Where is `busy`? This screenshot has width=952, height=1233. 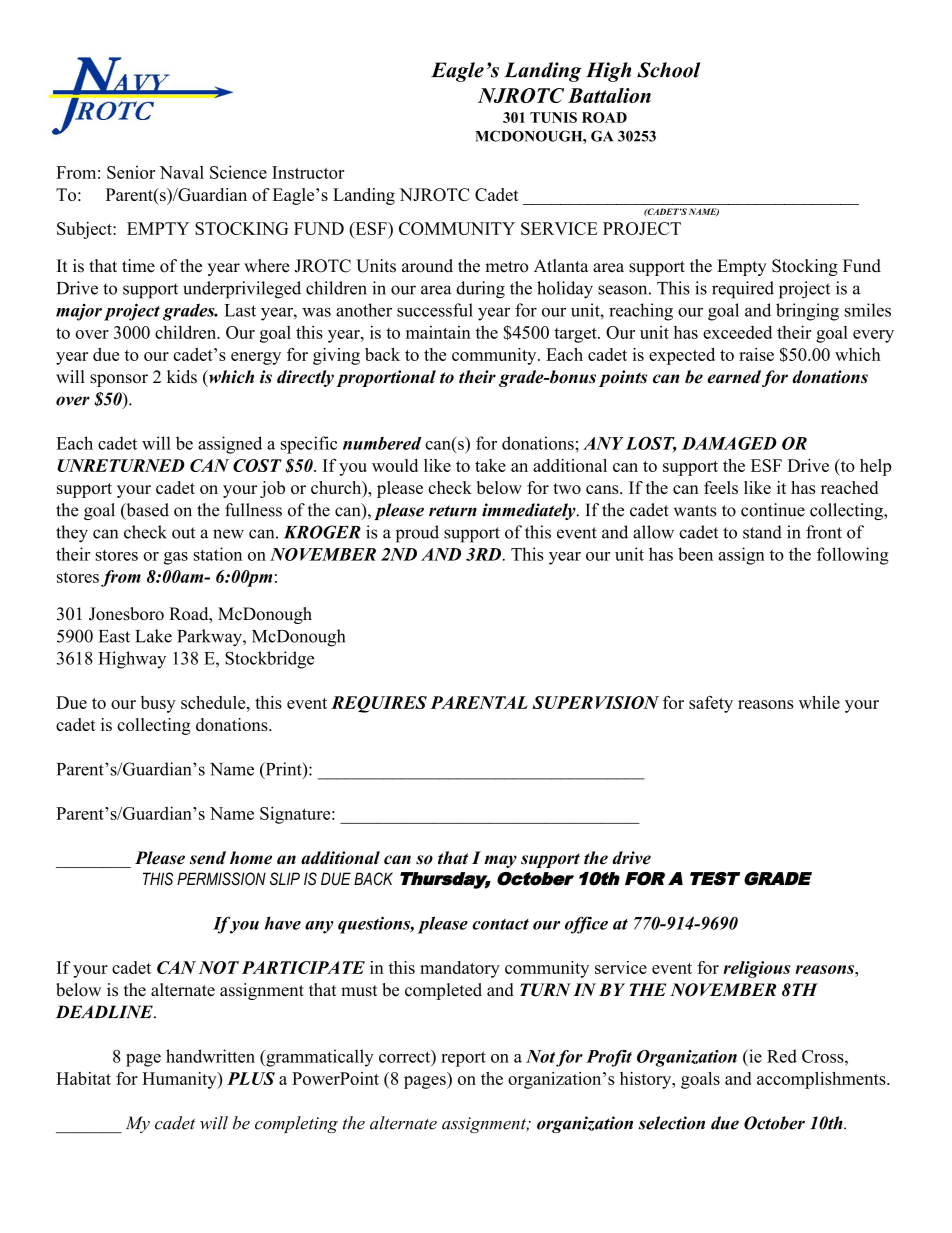
busy is located at coordinates (158, 704).
